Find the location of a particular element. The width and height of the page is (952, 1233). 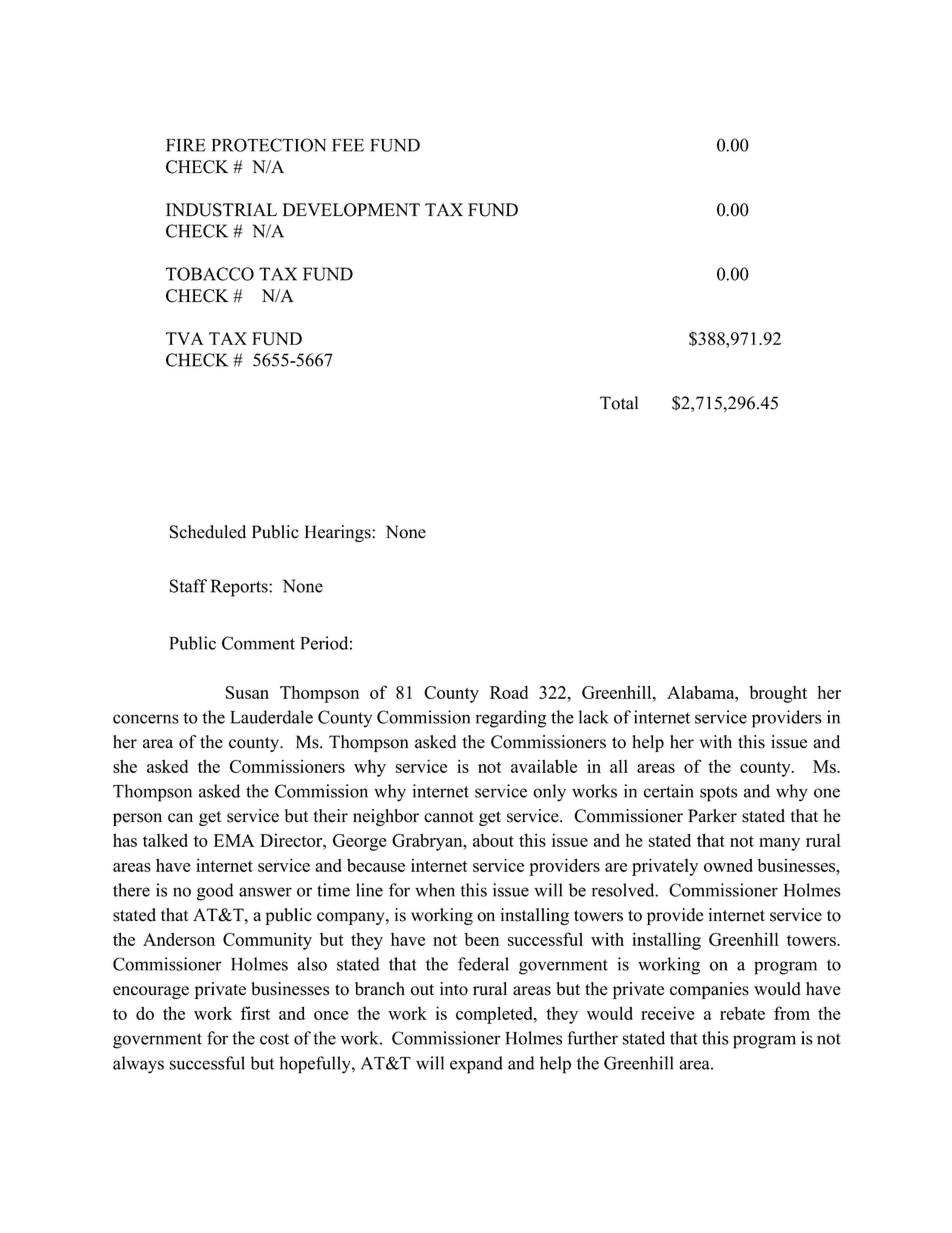

rebate is located at coordinates (742, 1013).
